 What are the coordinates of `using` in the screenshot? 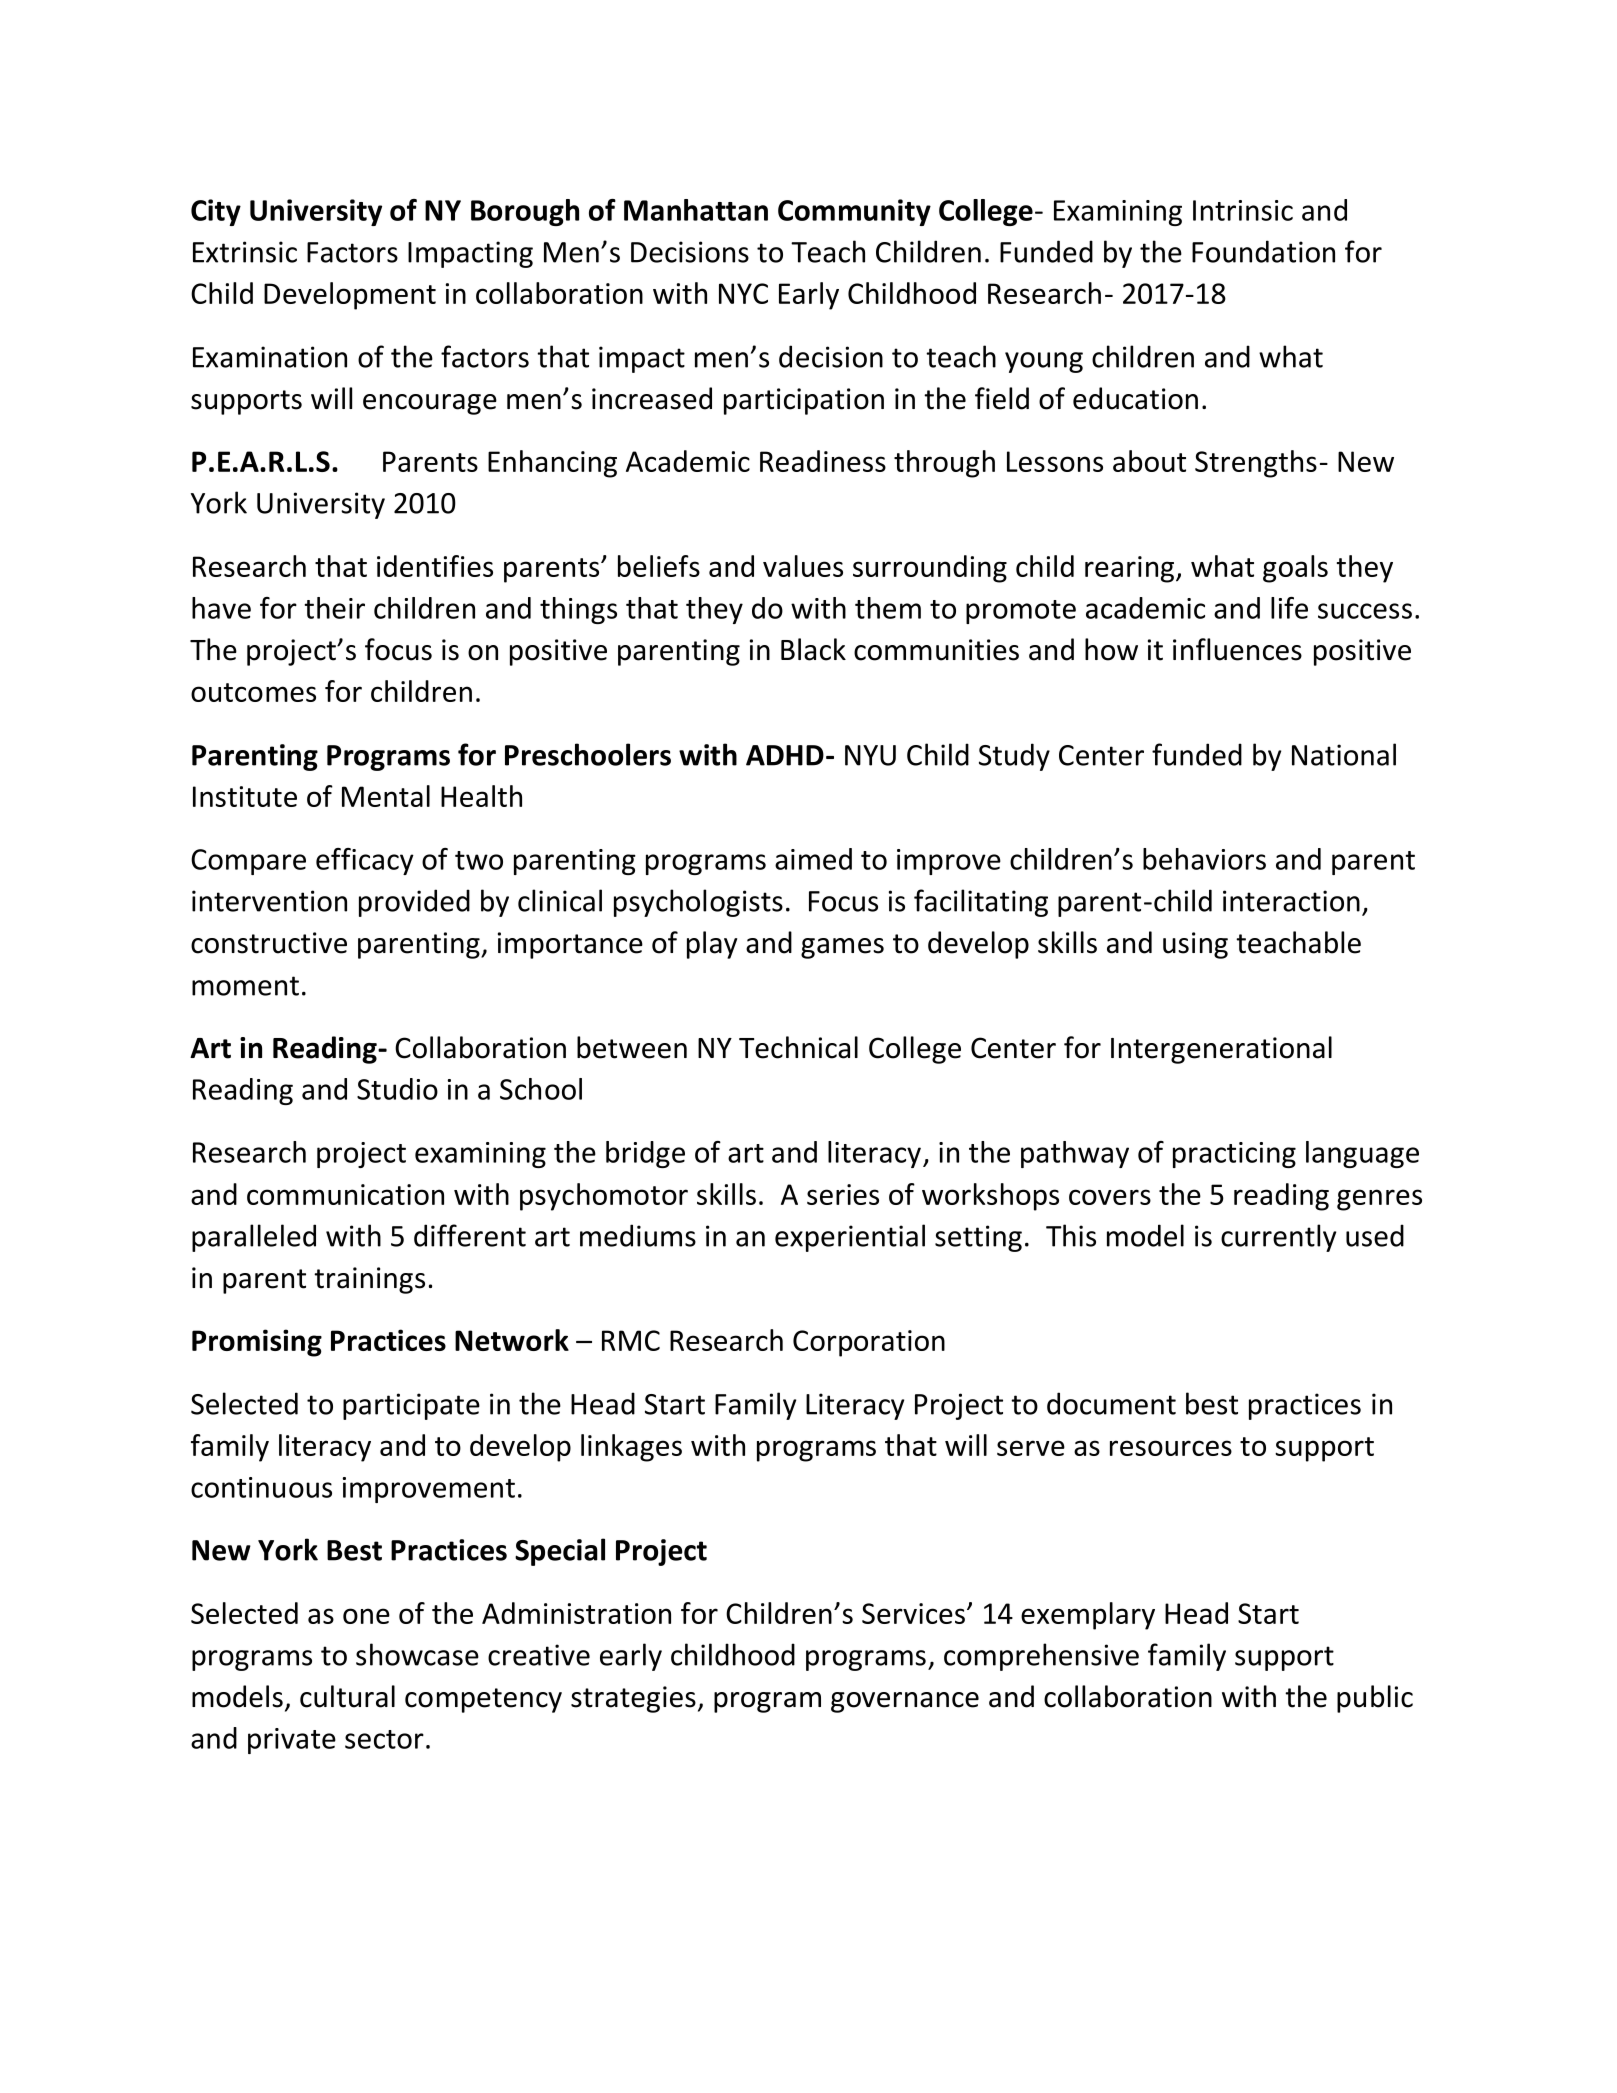 It's located at (1195, 945).
